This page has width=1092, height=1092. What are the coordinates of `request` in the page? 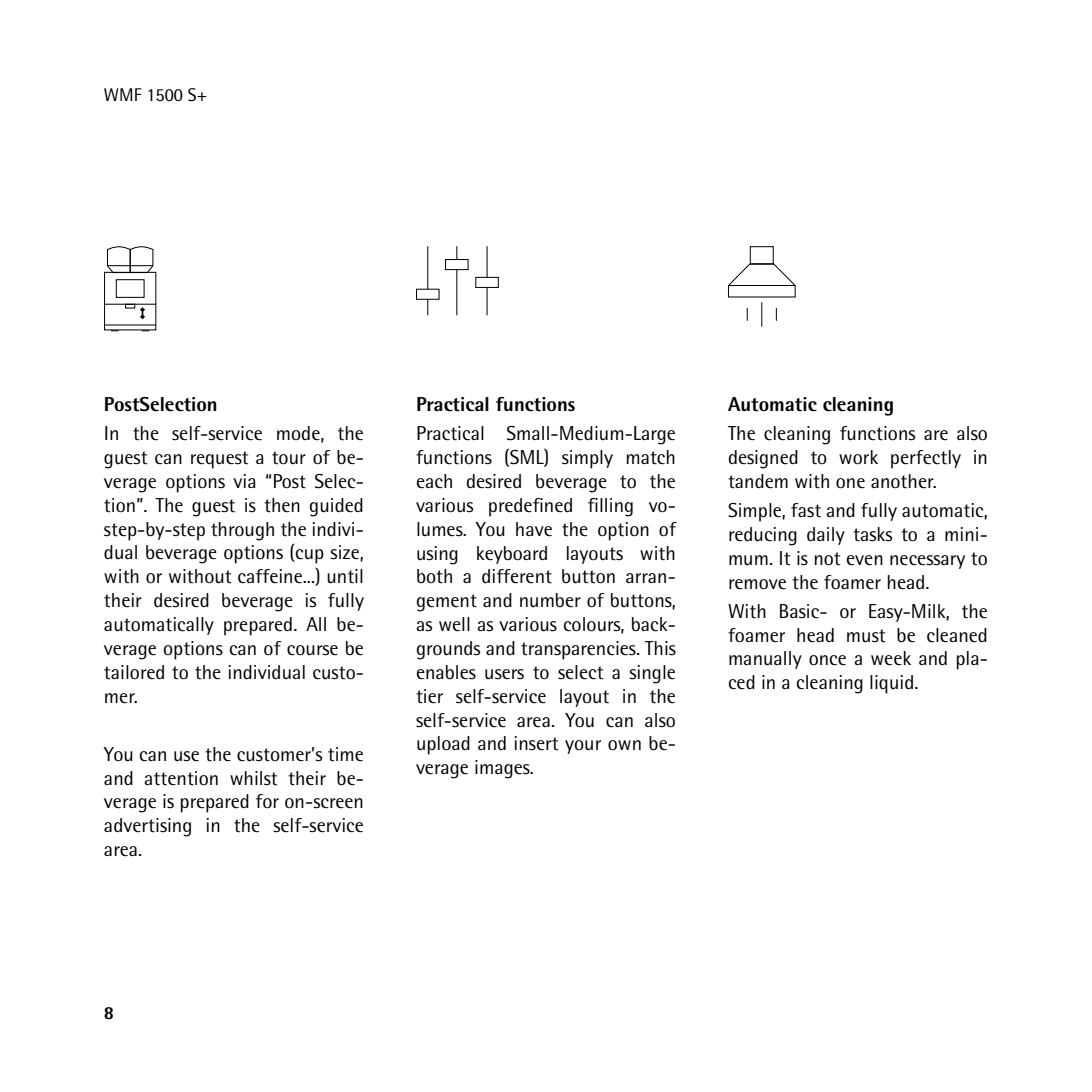 It's located at (219, 460).
